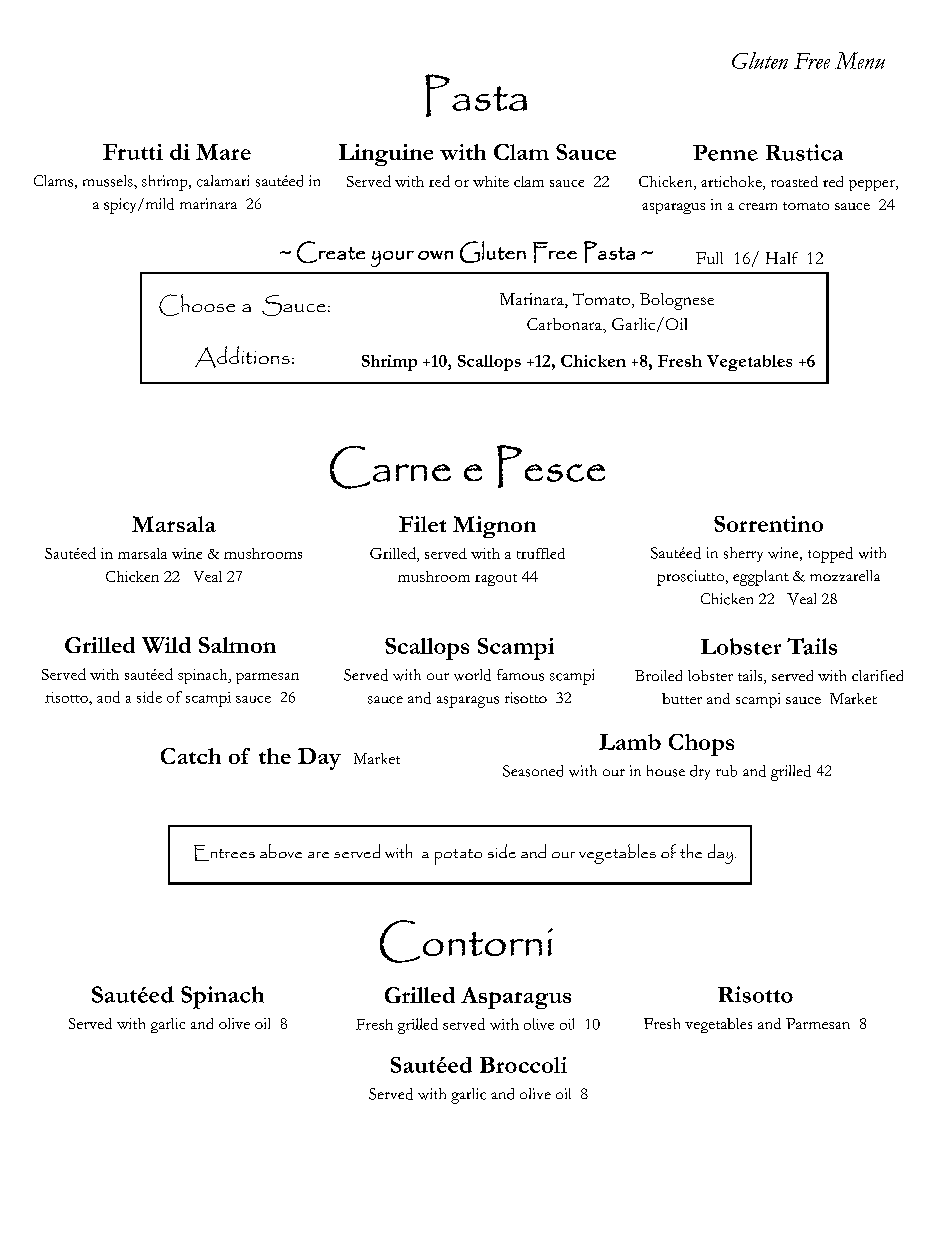  What do you see at coordinates (458, 857) in the screenshot?
I see `potato` at bounding box center [458, 857].
